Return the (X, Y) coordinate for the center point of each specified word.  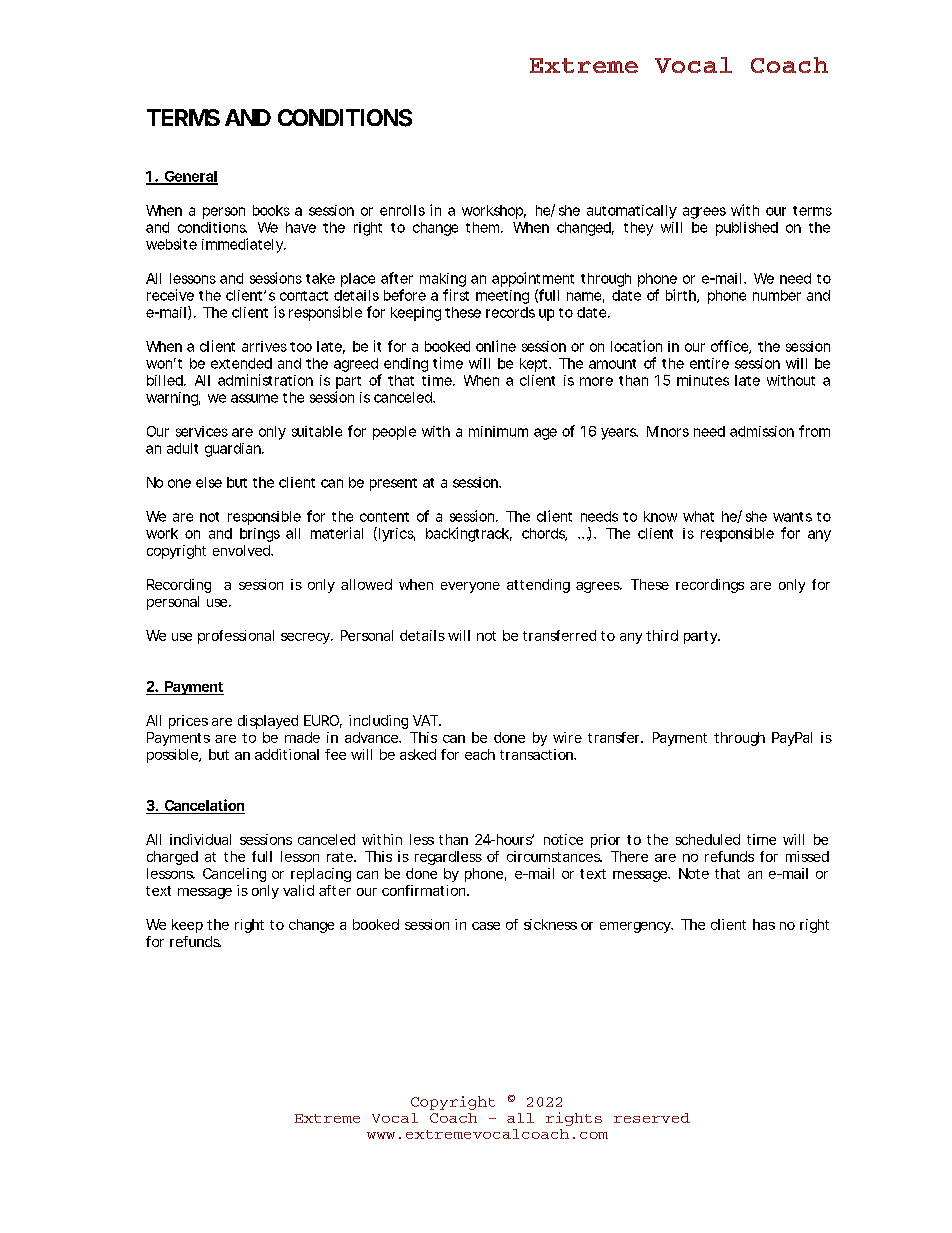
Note (694, 873)
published (747, 229)
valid (298, 890)
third (662, 635)
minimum (498, 431)
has (764, 924)
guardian (234, 450)
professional (236, 637)
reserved (652, 1118)
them (484, 227)
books (271, 210)
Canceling (234, 875)
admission (762, 431)
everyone (470, 587)
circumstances (554, 856)
